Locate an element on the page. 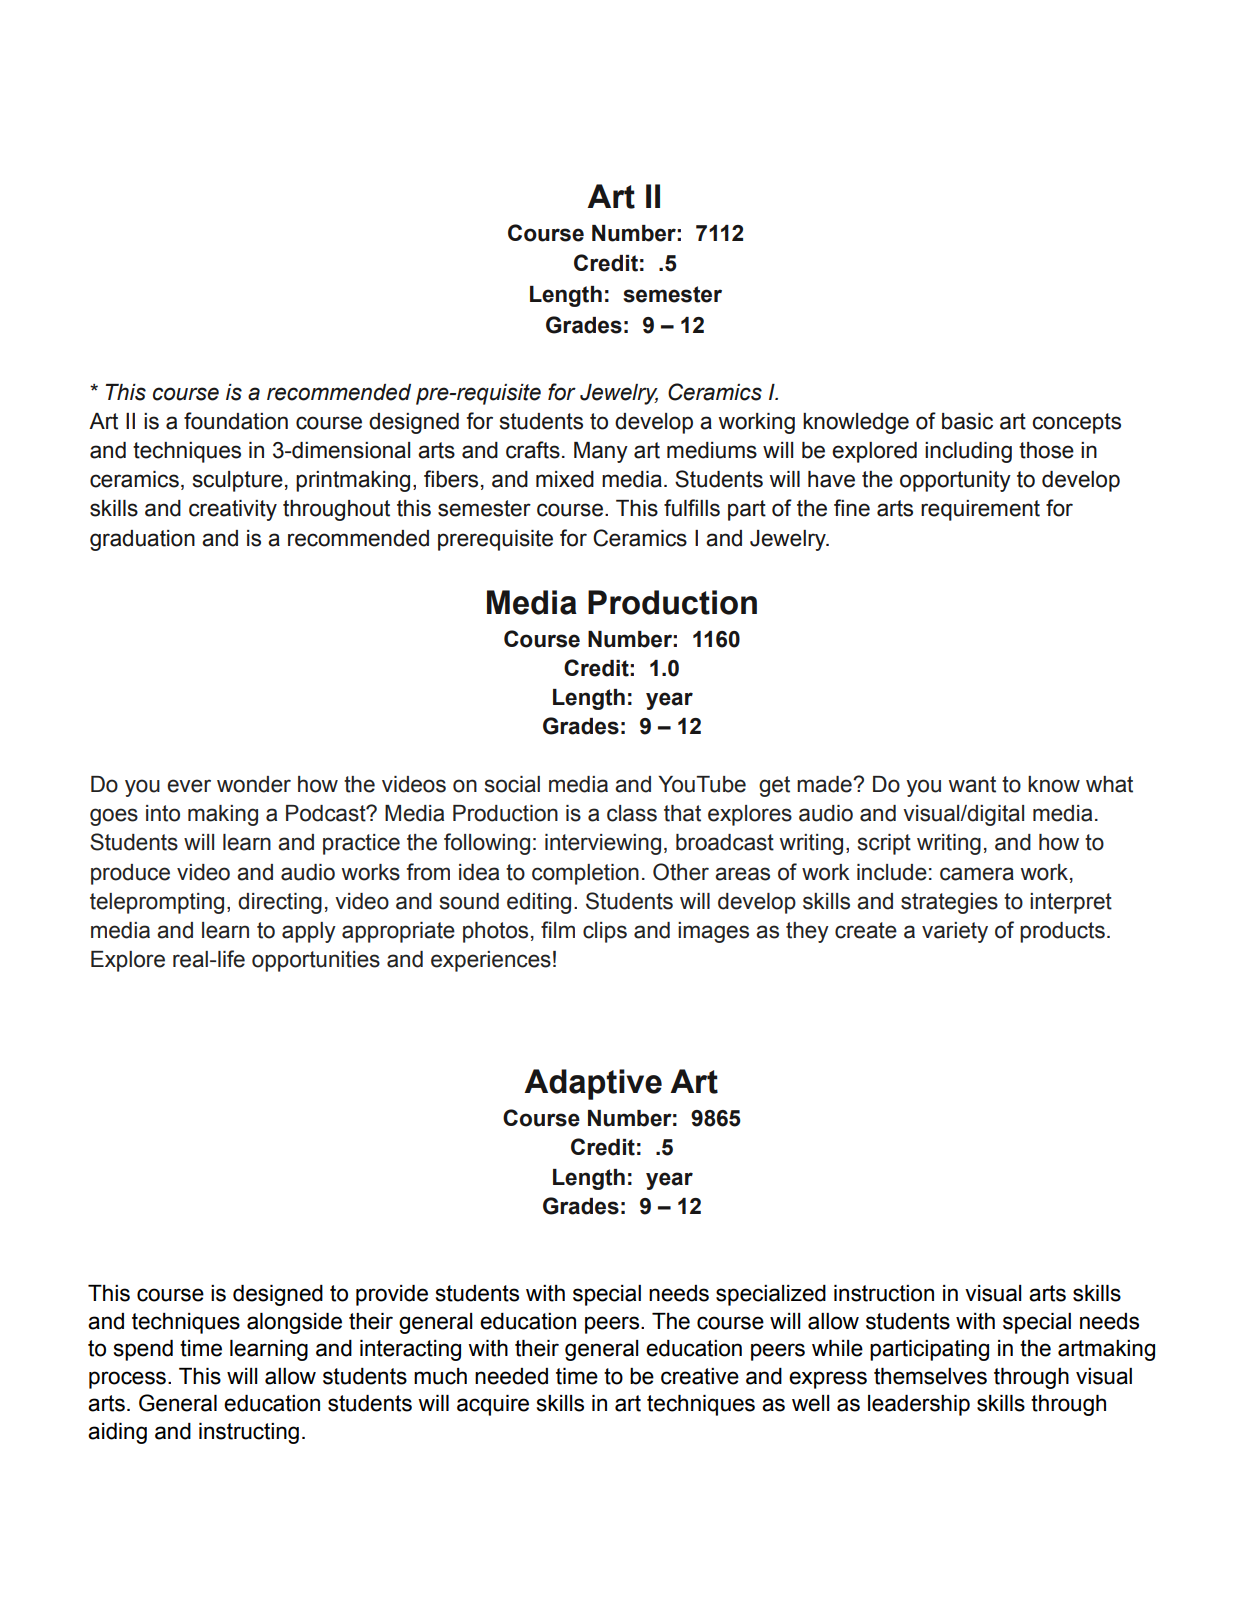 Image resolution: width=1250 pixels, height=1618 pixels. sculpture is located at coordinates (238, 481).
